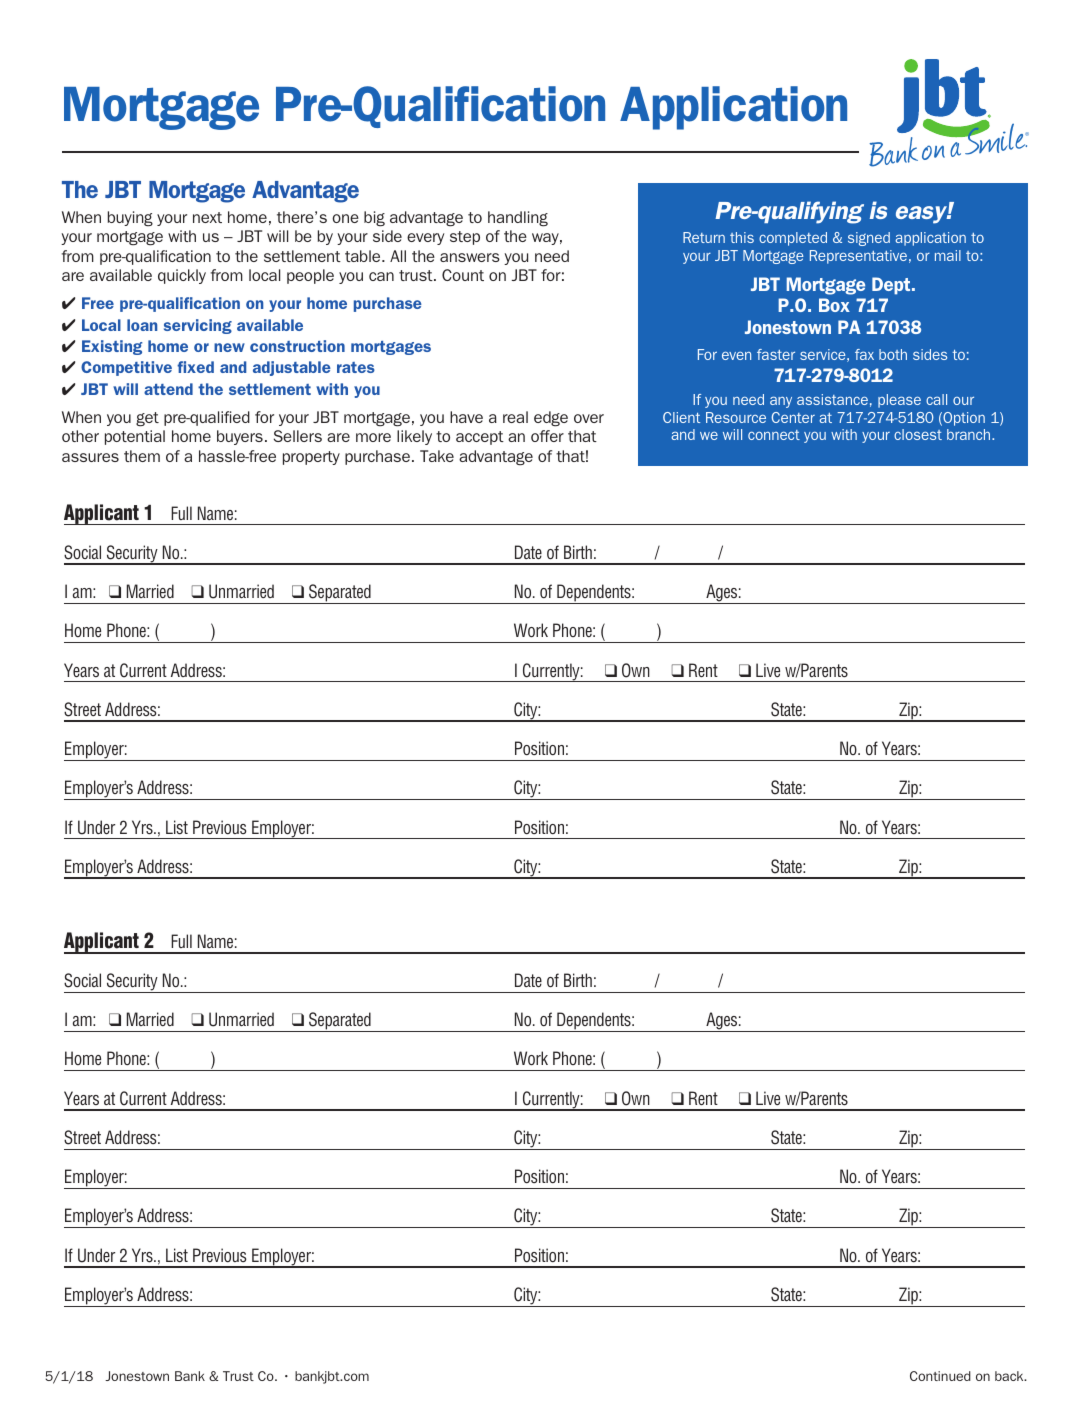  What do you see at coordinates (311, 458) in the screenshot?
I see `property` at bounding box center [311, 458].
